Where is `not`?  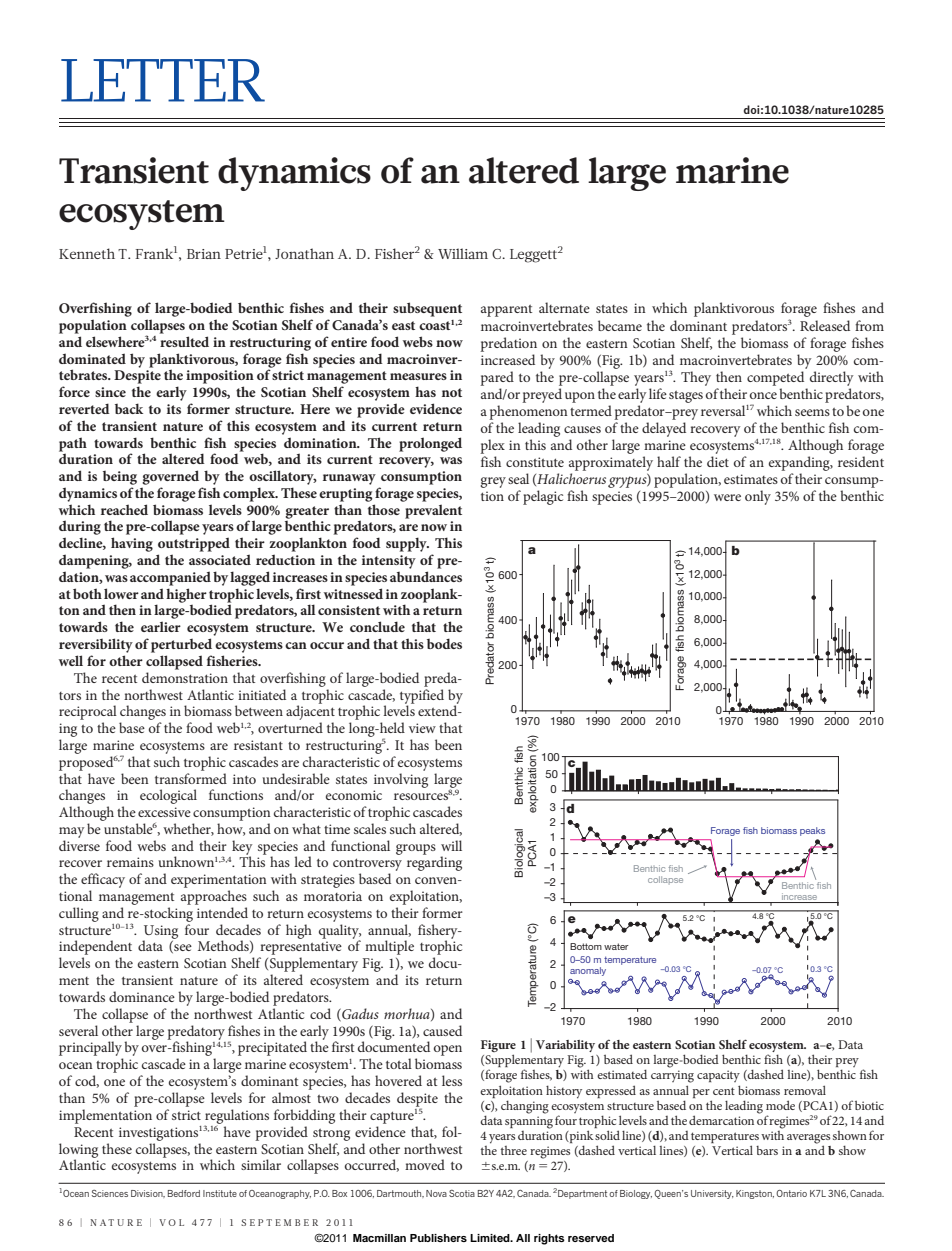 not is located at coordinates (452, 392).
